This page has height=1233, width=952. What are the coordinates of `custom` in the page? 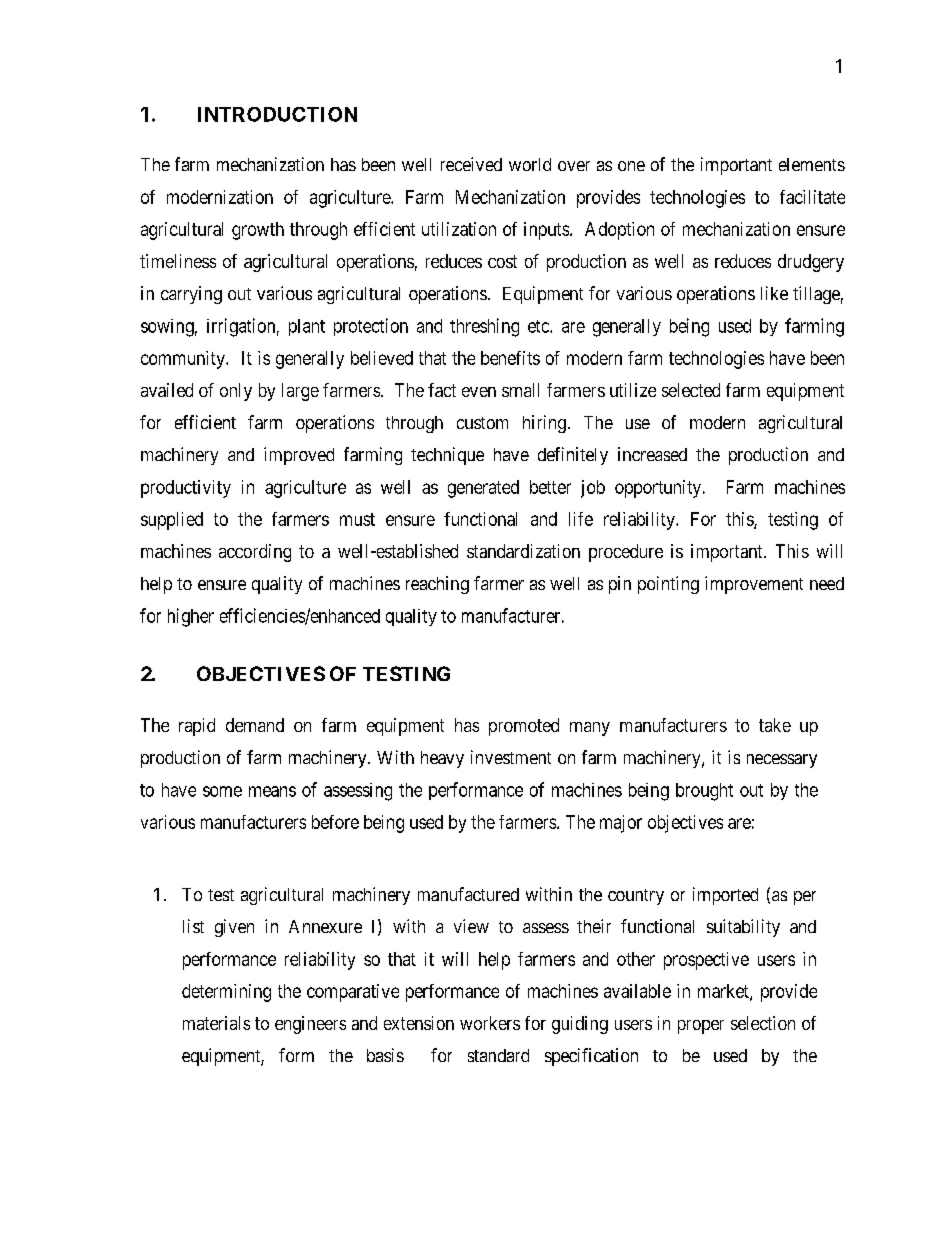 It's located at (482, 423).
